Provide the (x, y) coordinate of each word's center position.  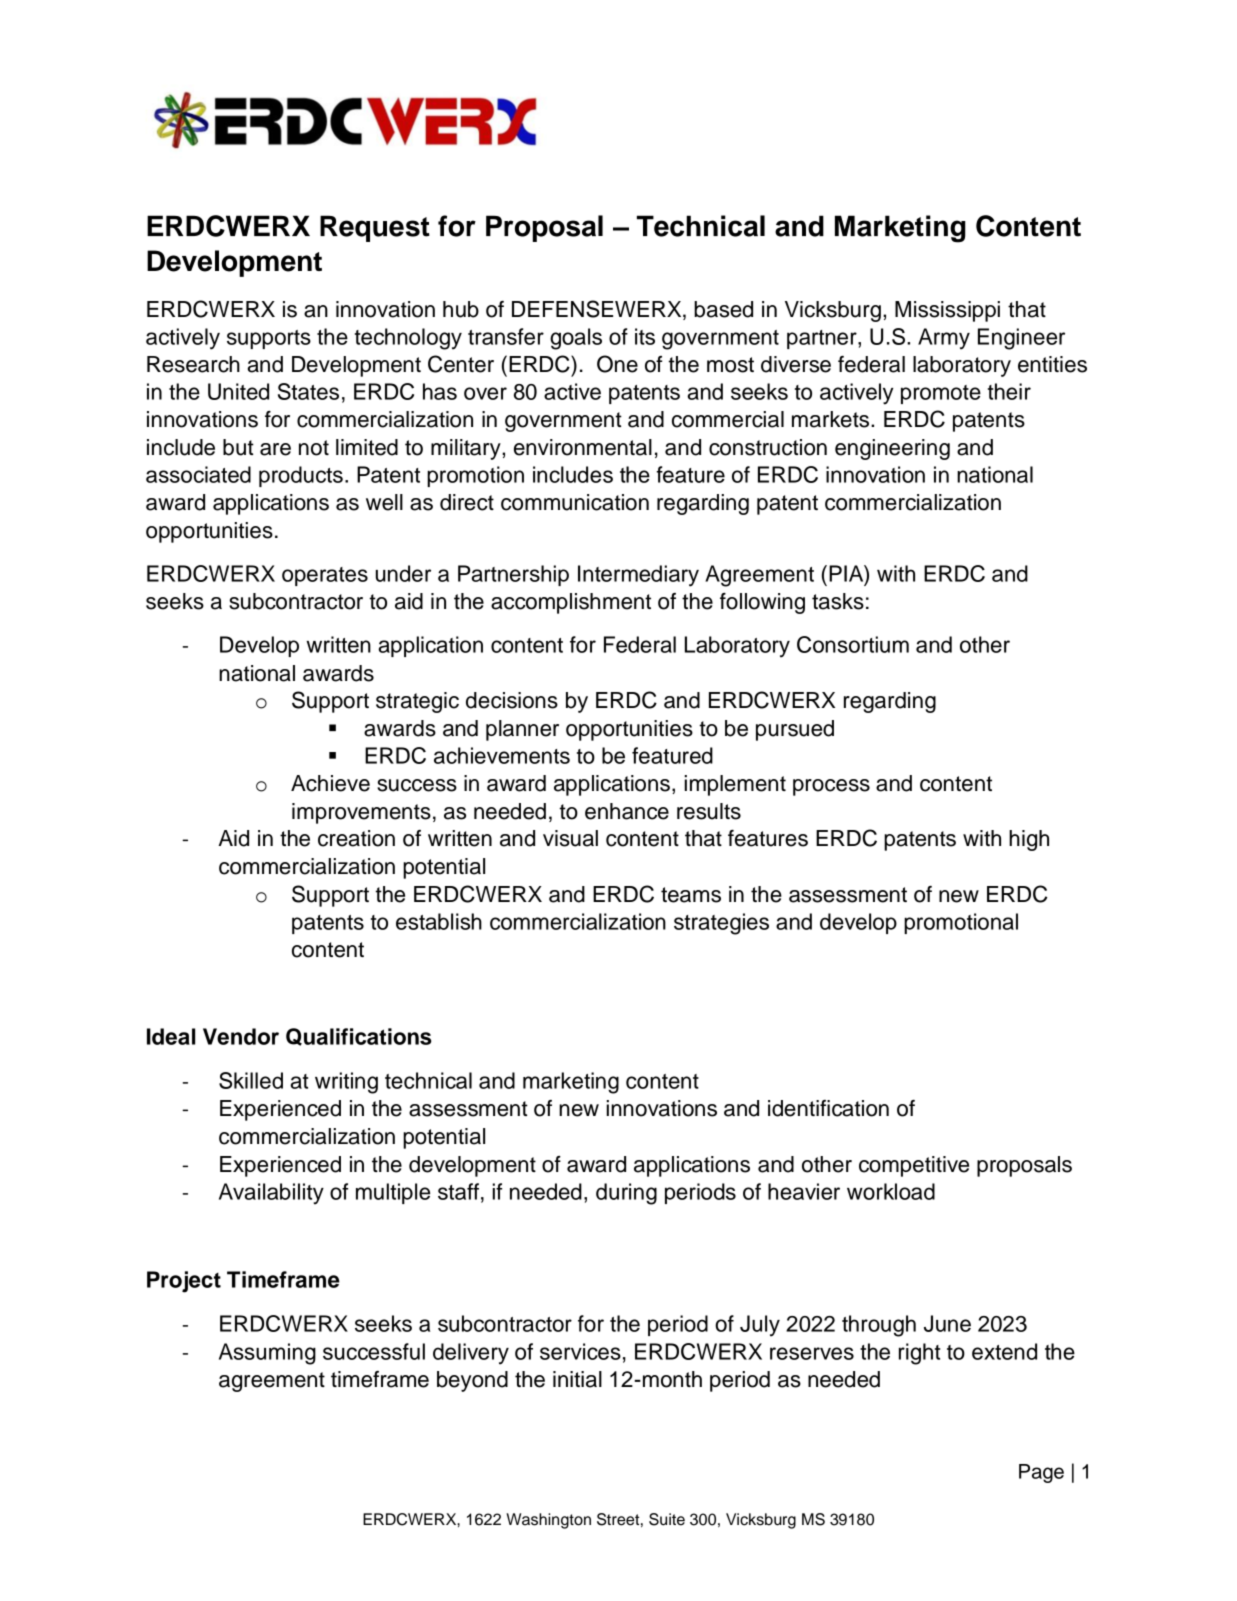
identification (828, 1108)
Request (375, 228)
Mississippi (947, 311)
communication (575, 502)
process (831, 787)
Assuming (267, 1354)
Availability (271, 1194)
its (645, 336)
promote (941, 394)
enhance (627, 811)
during (626, 1194)
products (301, 476)
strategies (721, 924)
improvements (361, 813)
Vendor (241, 1036)
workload (891, 1191)
